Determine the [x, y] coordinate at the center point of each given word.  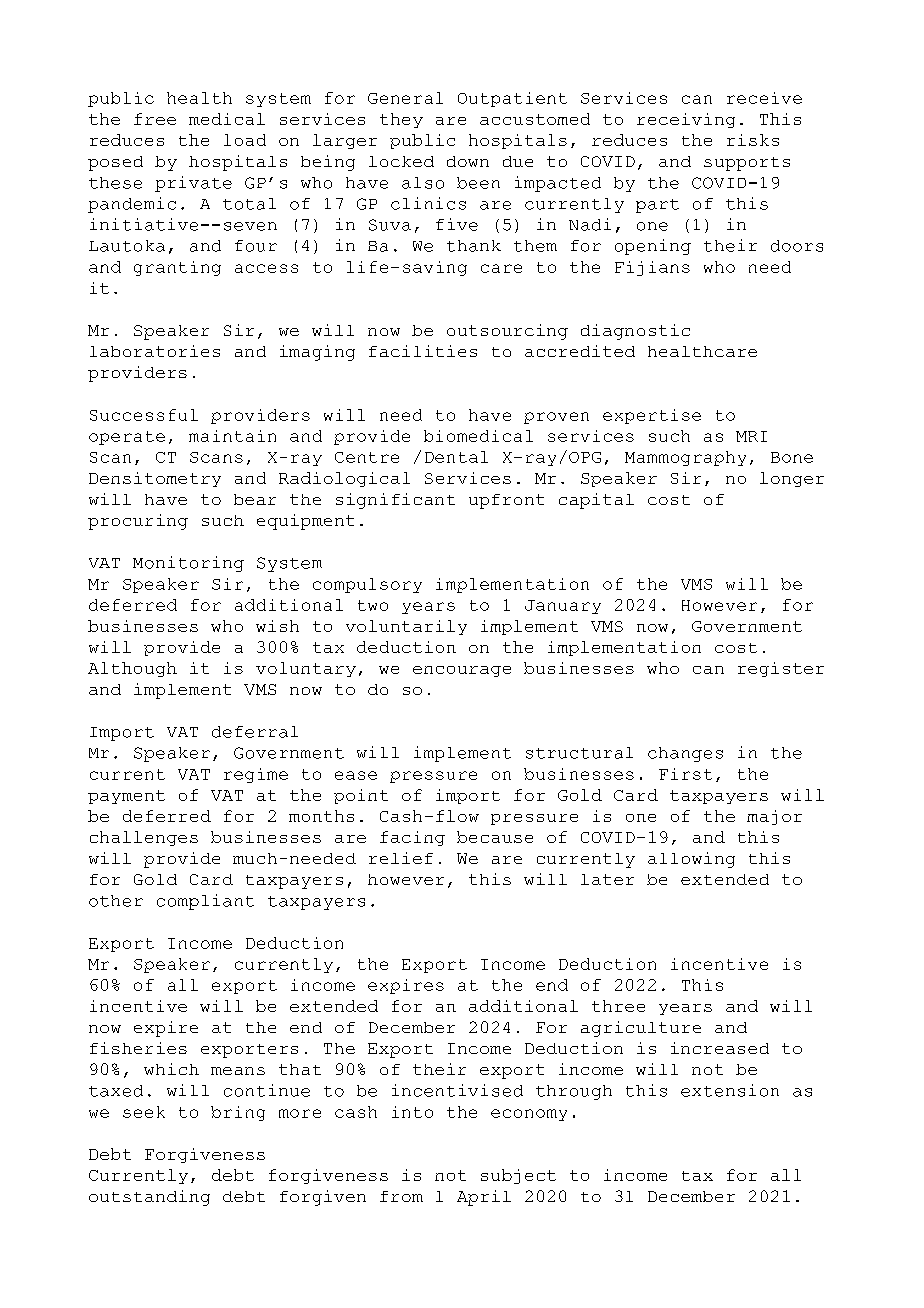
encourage [462, 671]
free [155, 119]
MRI [751, 436]
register [781, 669]
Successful [144, 415]
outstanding [149, 1198]
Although [132, 669]
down [468, 161]
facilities [423, 351]
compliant [205, 902]
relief [401, 858]
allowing [691, 860]
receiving [686, 120]
